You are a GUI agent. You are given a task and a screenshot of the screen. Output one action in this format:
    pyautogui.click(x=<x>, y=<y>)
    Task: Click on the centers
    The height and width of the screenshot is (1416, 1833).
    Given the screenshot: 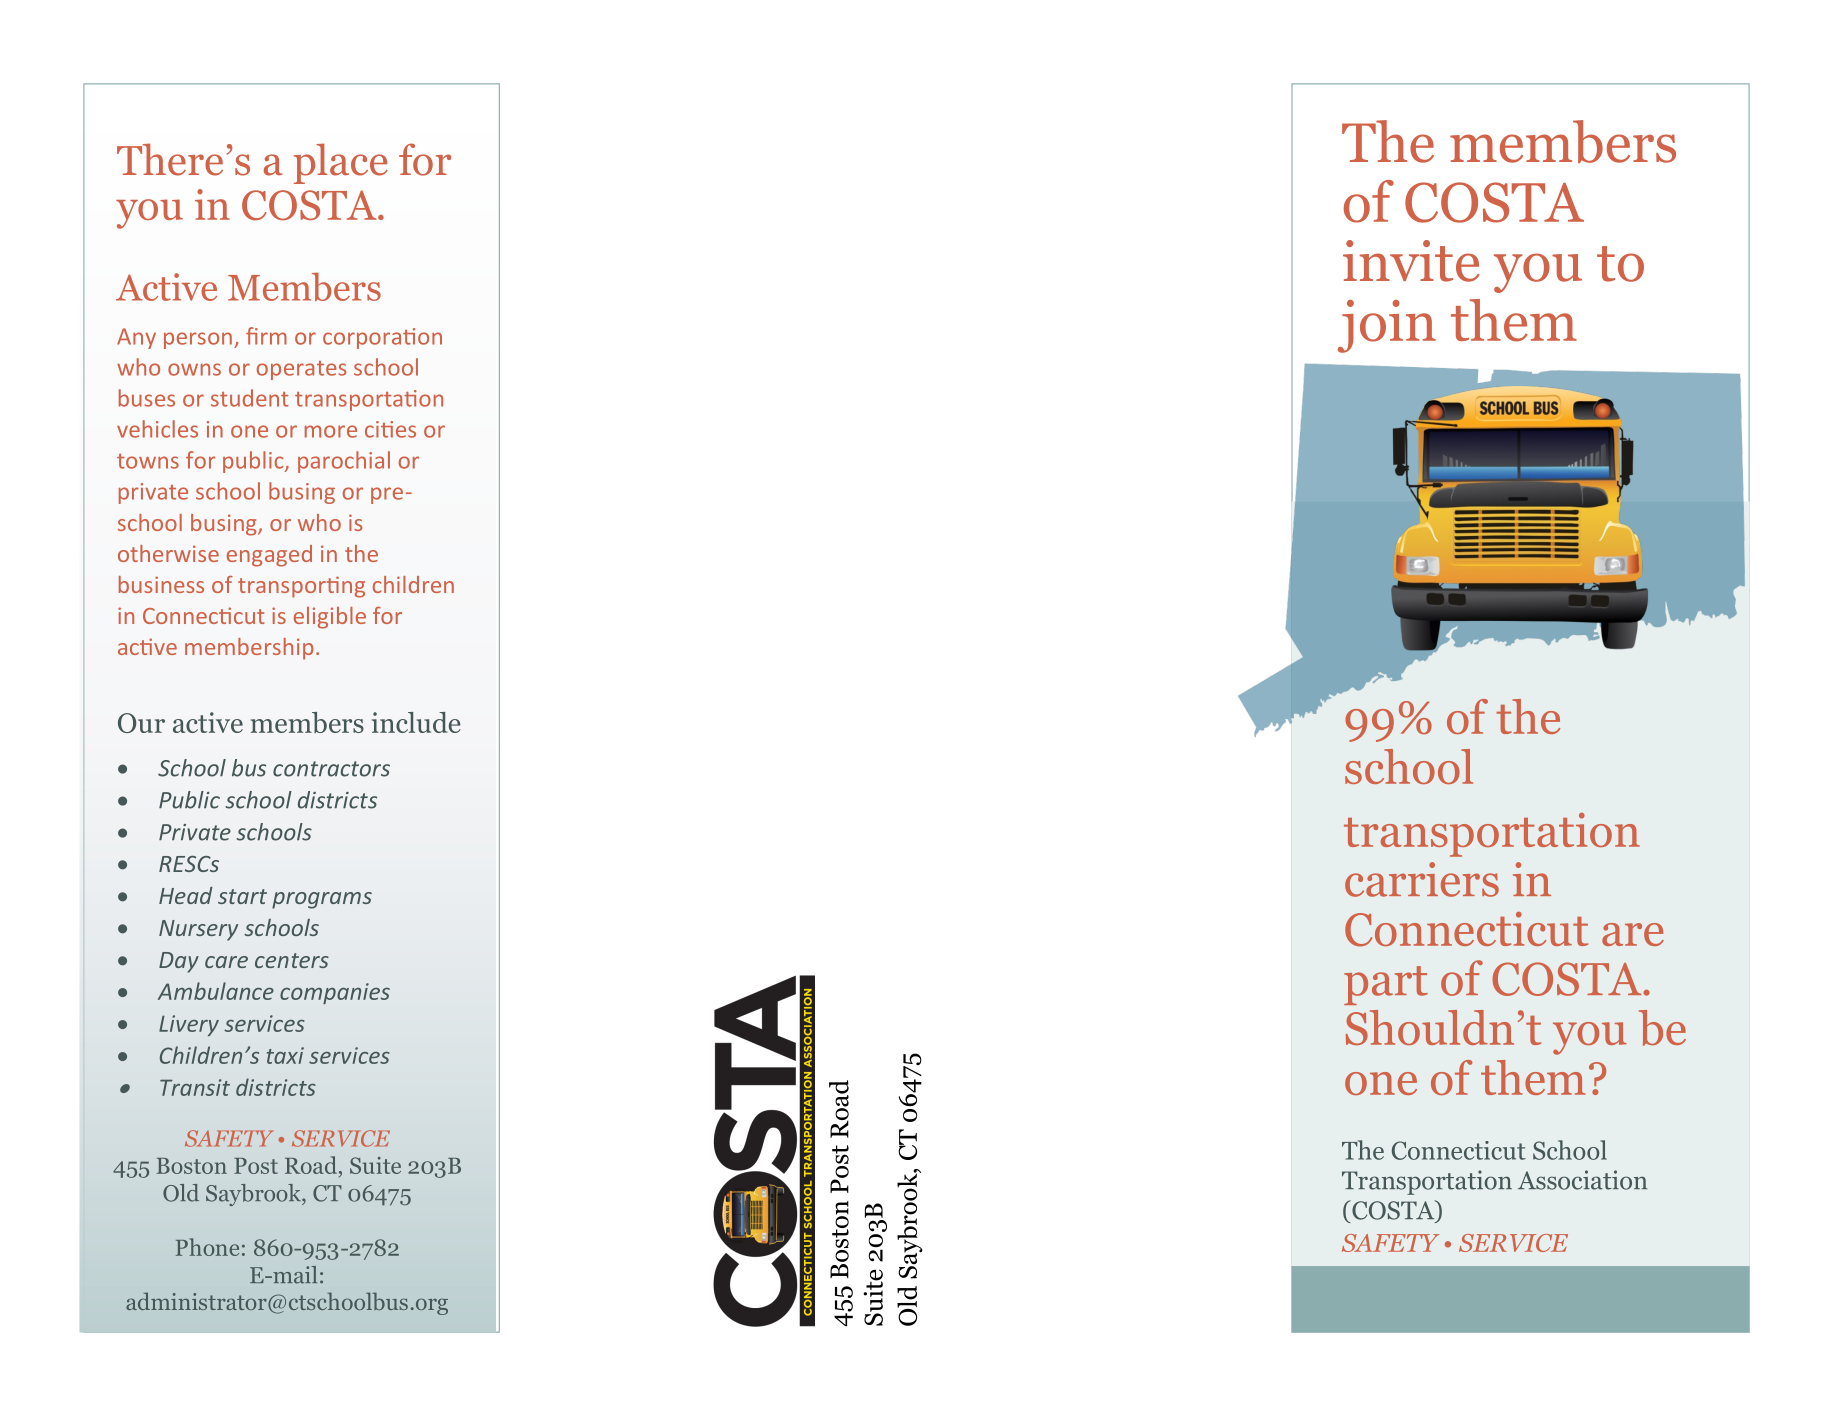 What is the action you would take?
    pyautogui.click(x=292, y=960)
